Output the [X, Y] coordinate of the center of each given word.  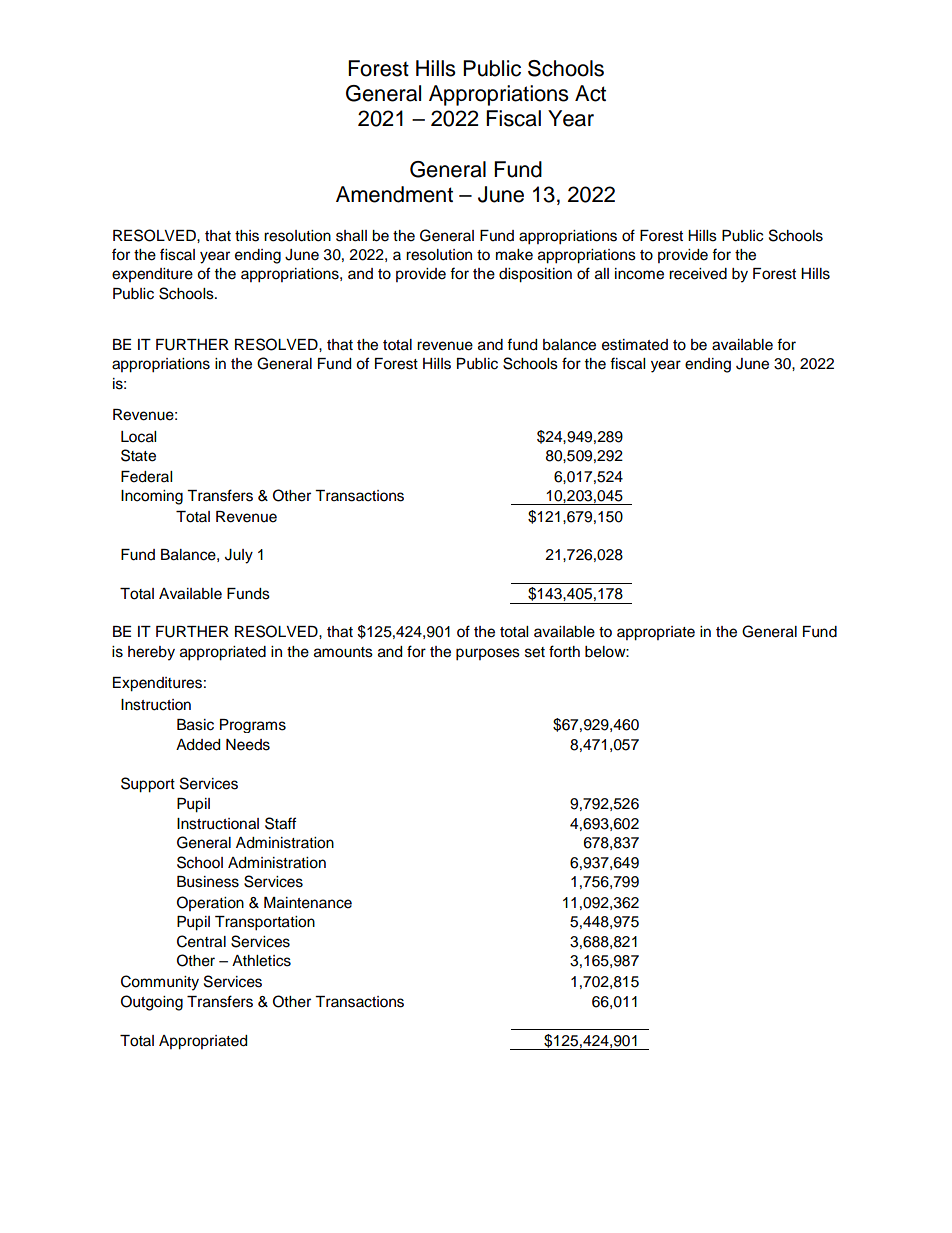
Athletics [261, 961]
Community [160, 983]
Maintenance [308, 903]
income [639, 274]
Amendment [394, 194]
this [247, 236]
